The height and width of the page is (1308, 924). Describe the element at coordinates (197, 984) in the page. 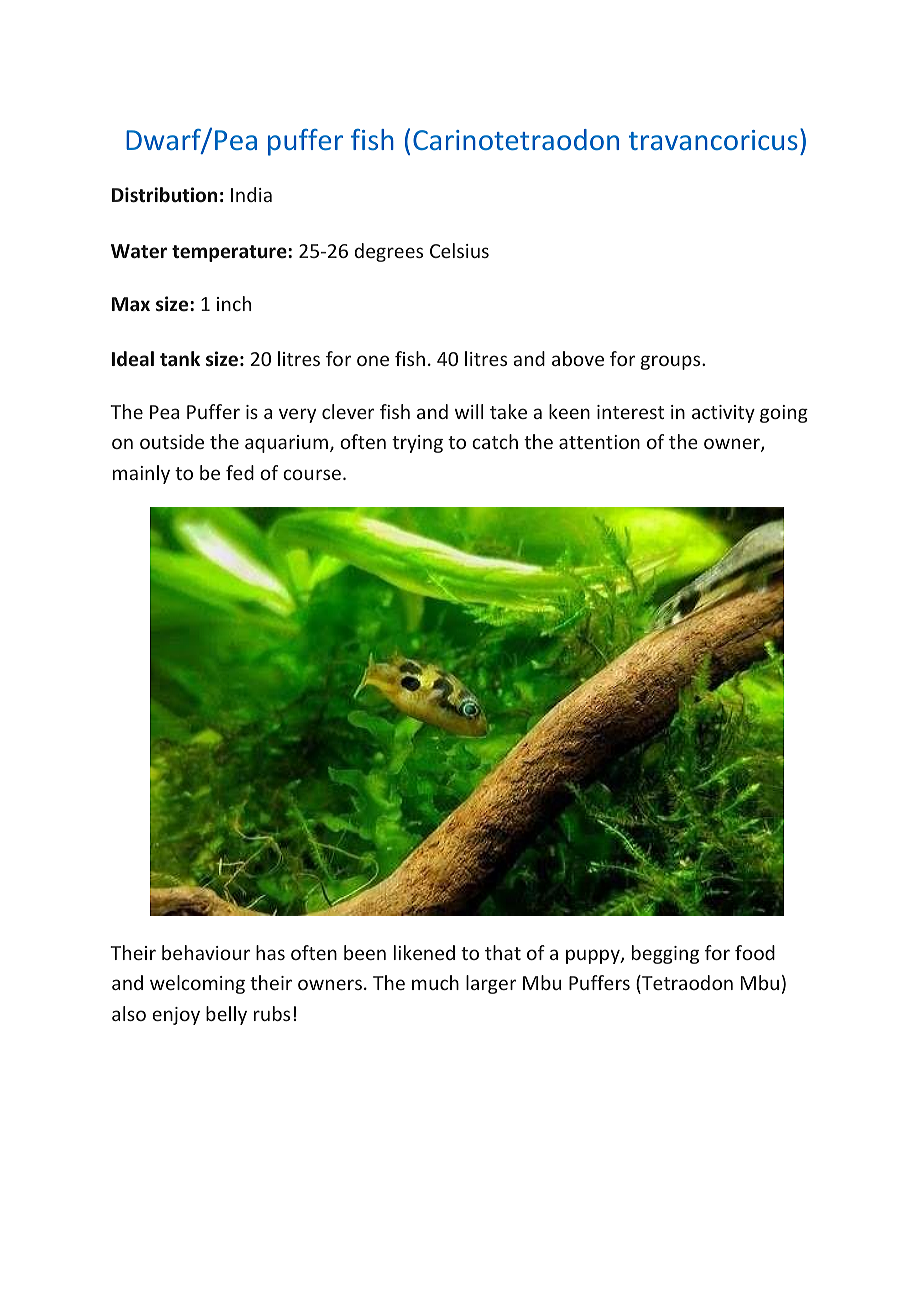

I see `welcoming` at that location.
